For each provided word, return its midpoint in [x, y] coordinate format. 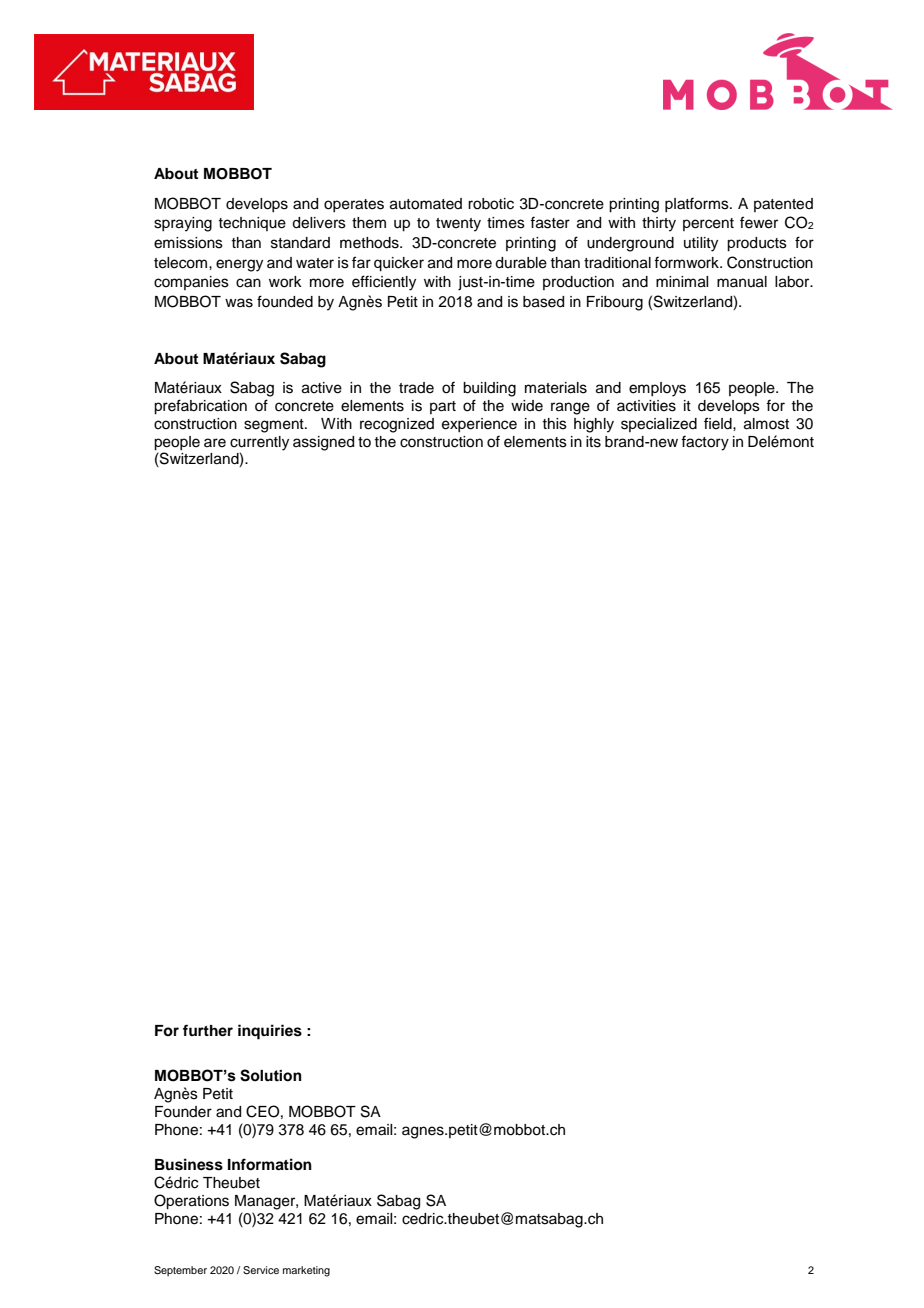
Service [261, 1270]
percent [708, 224]
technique [252, 224]
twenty [458, 225]
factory [705, 443]
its [593, 442]
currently [259, 443]
